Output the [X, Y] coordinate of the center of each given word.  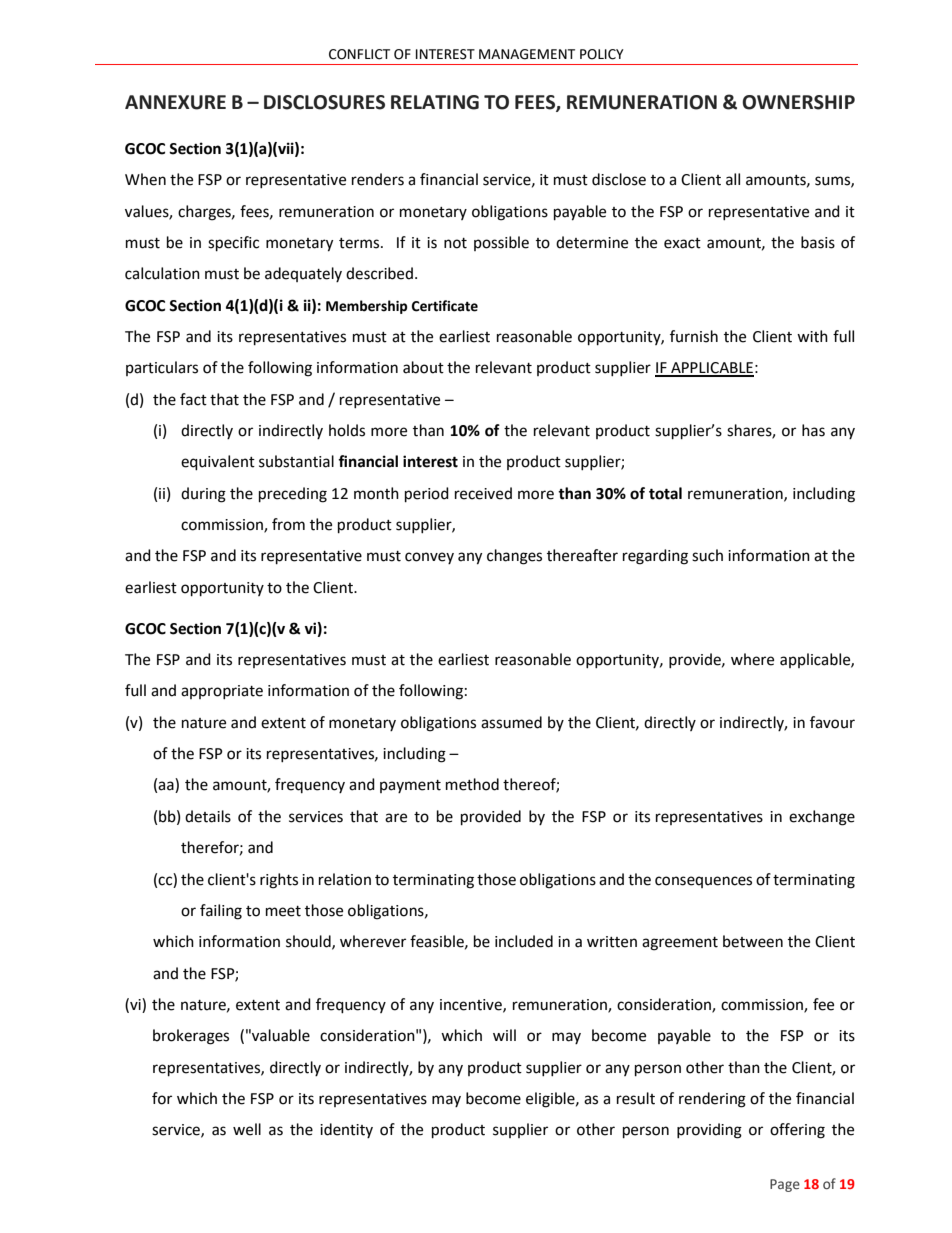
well [247, 1129]
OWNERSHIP [798, 102]
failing [221, 912]
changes [514, 557]
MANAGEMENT [527, 54]
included [524, 941]
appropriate [222, 692]
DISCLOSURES [324, 102]
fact [193, 399]
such [707, 555]
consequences [703, 882]
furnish [694, 336]
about [423, 367]
